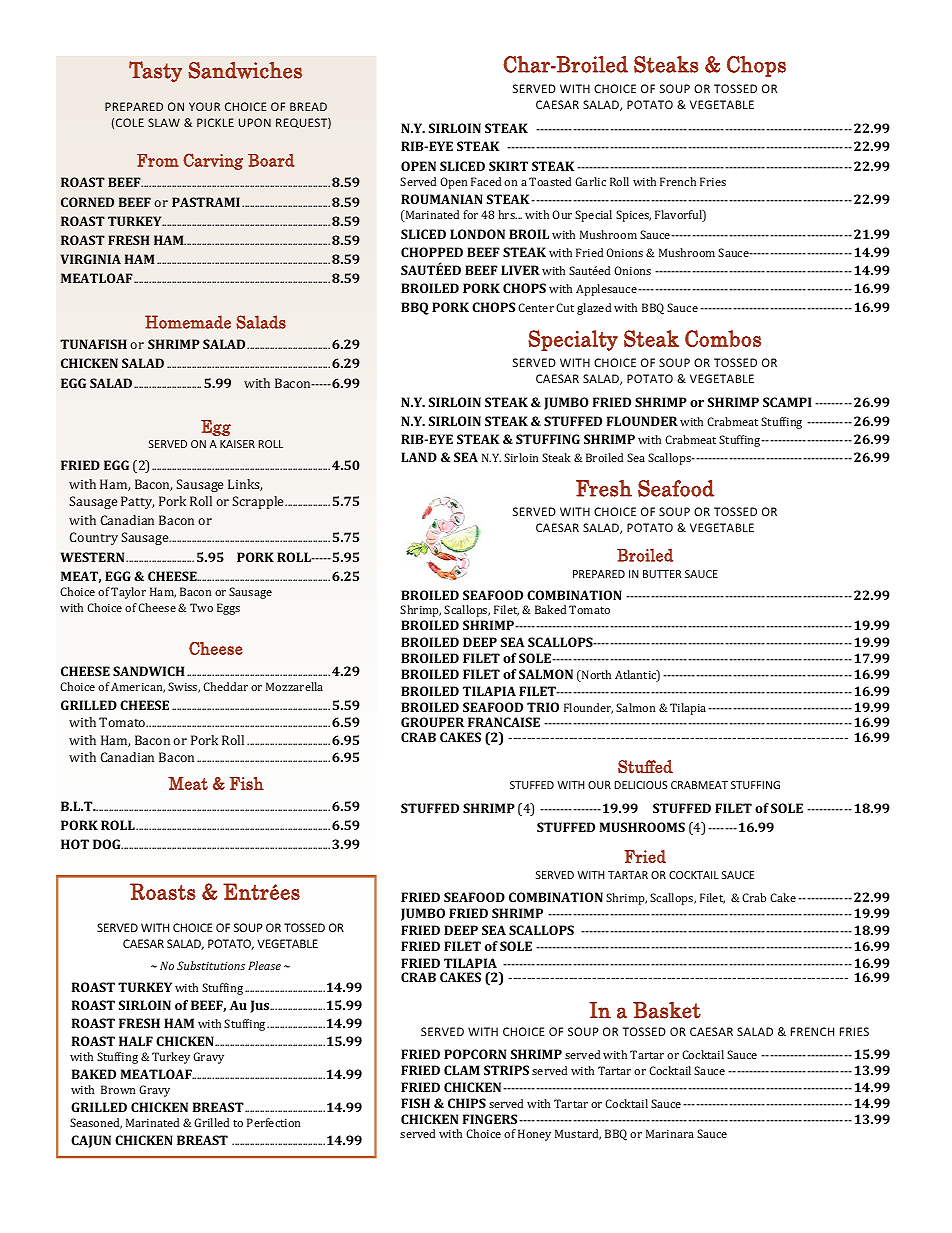 The height and width of the screenshot is (1233, 952). What do you see at coordinates (543, 707) in the screenshot?
I see `TRIO` at bounding box center [543, 707].
